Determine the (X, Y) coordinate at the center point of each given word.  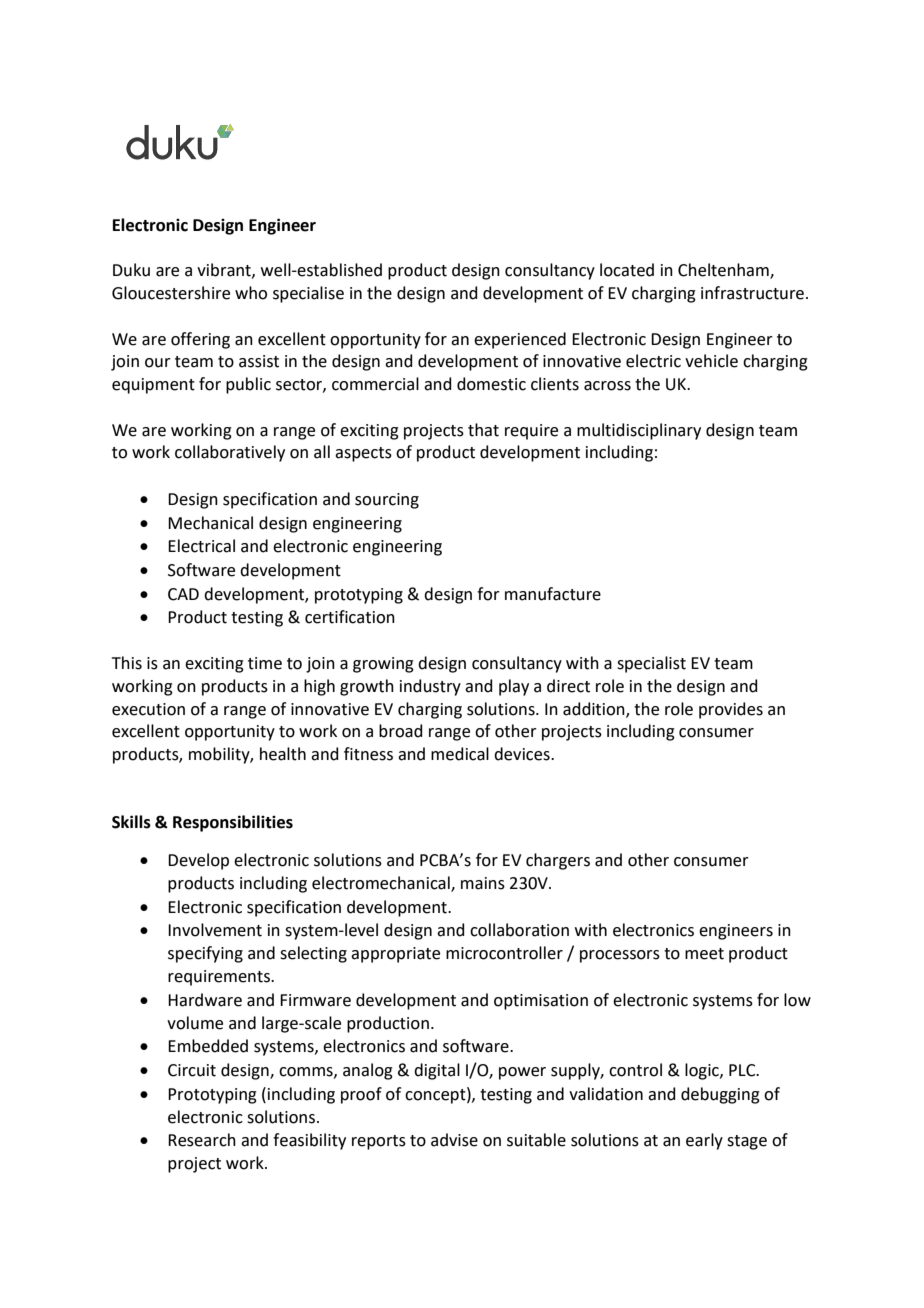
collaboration (519, 930)
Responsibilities (233, 823)
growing (383, 665)
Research (202, 1140)
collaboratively (230, 453)
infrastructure (754, 293)
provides (731, 710)
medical (460, 754)
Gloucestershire (171, 293)
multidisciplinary (639, 431)
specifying (205, 954)
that (483, 430)
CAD (183, 594)
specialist (651, 664)
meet (704, 954)
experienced (520, 340)
